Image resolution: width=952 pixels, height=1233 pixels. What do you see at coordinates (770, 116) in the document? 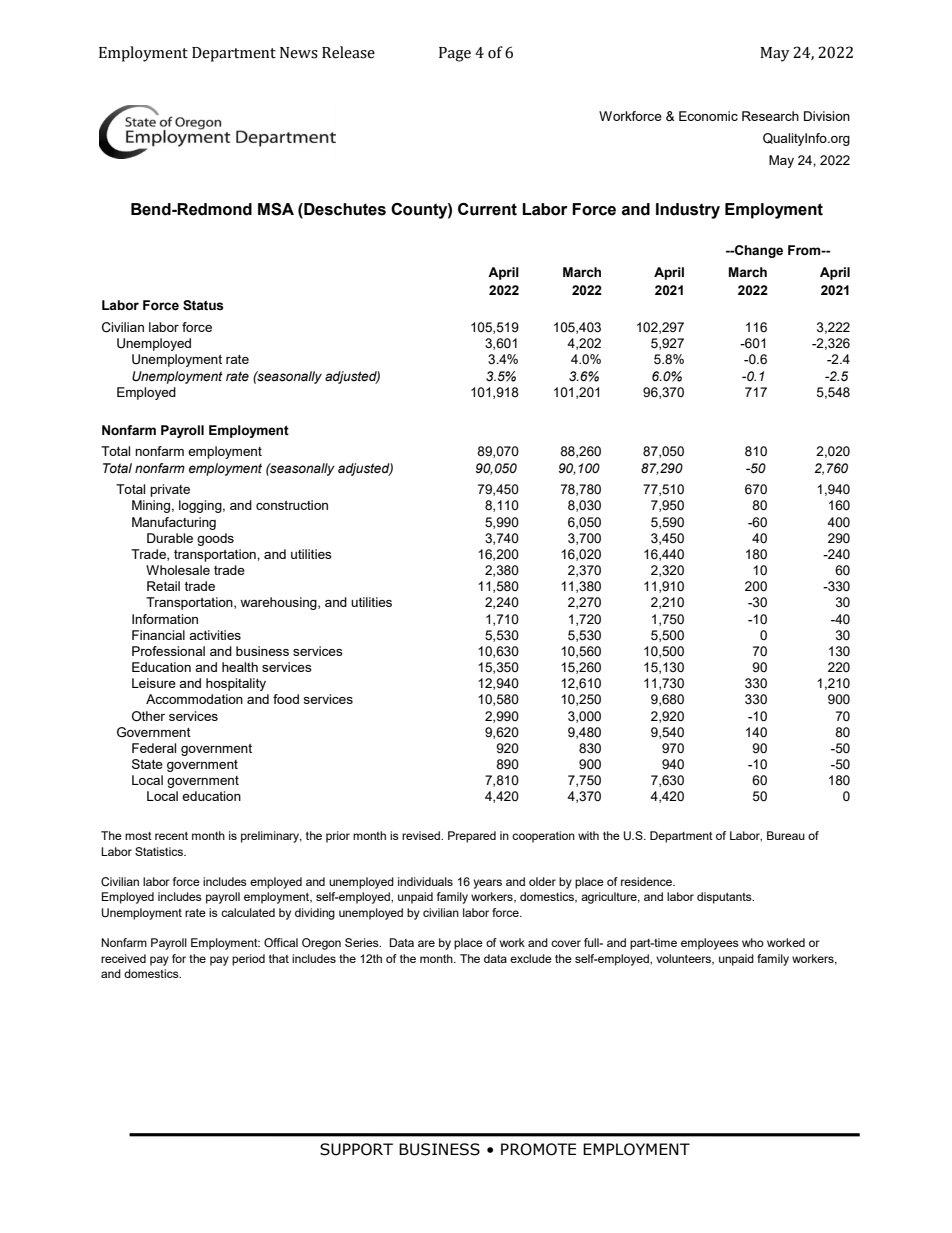
I see `Research` at bounding box center [770, 116].
